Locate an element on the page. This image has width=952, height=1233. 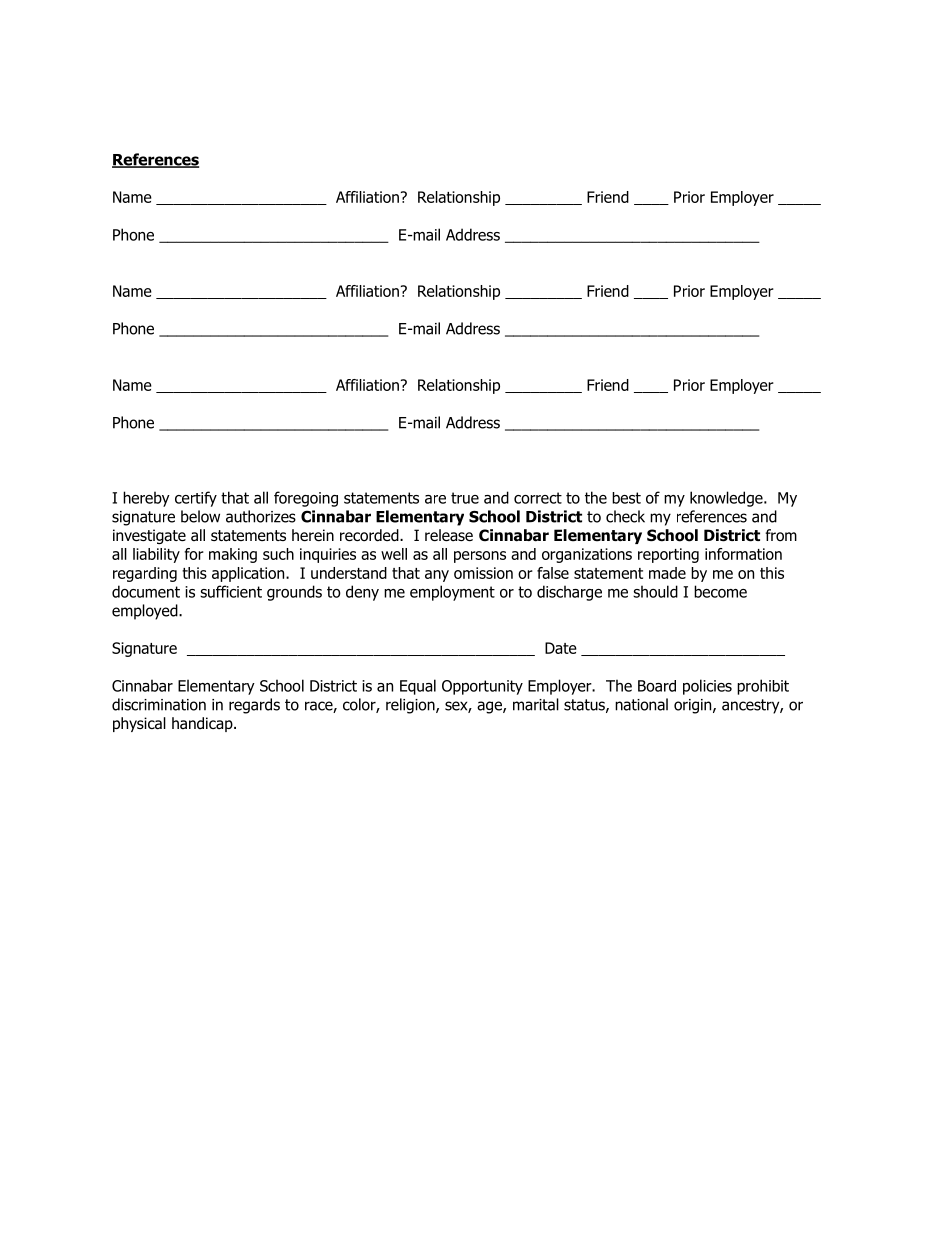
religion is located at coordinates (411, 706).
